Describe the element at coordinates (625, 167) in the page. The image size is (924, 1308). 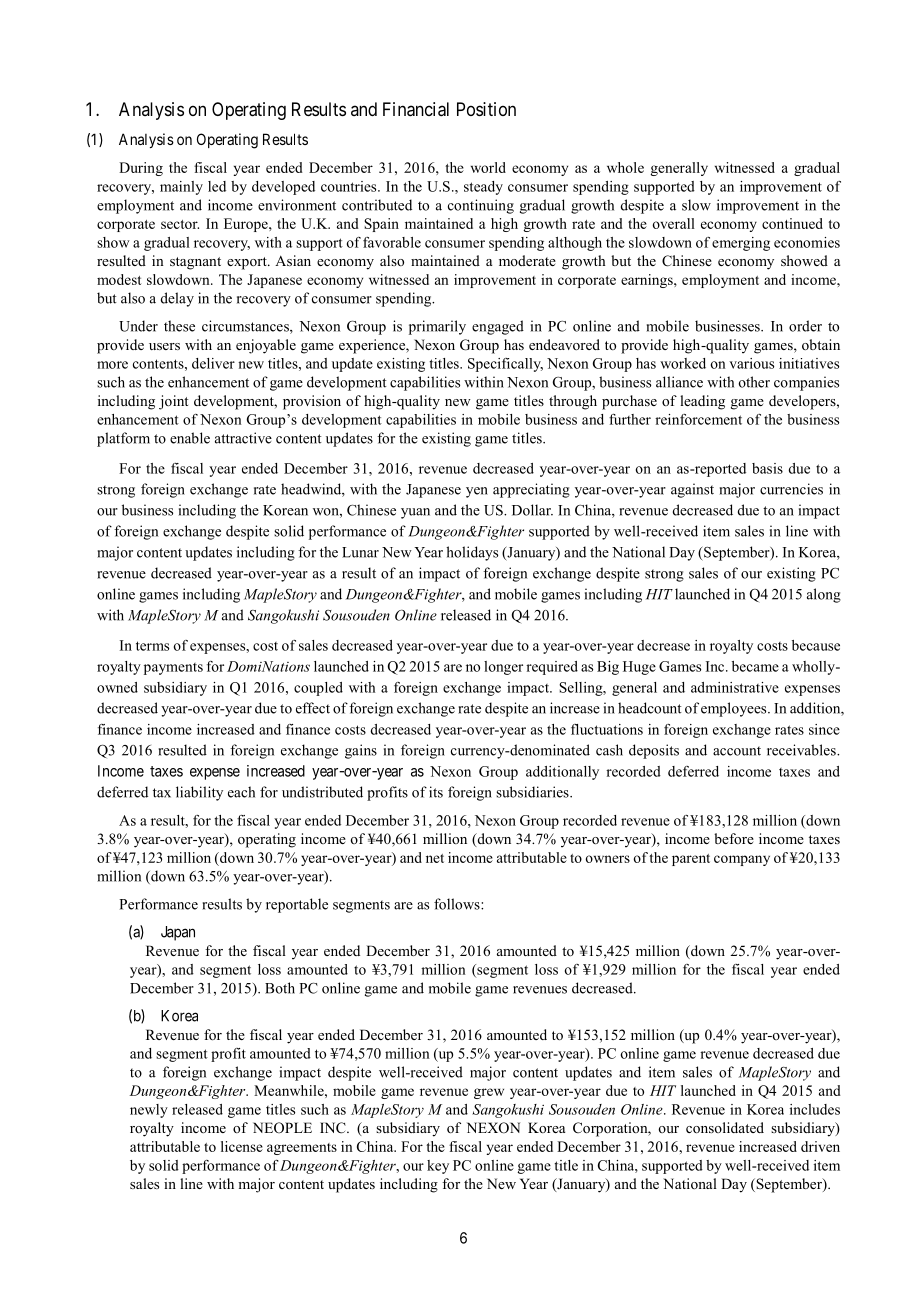
I see `whole` at that location.
